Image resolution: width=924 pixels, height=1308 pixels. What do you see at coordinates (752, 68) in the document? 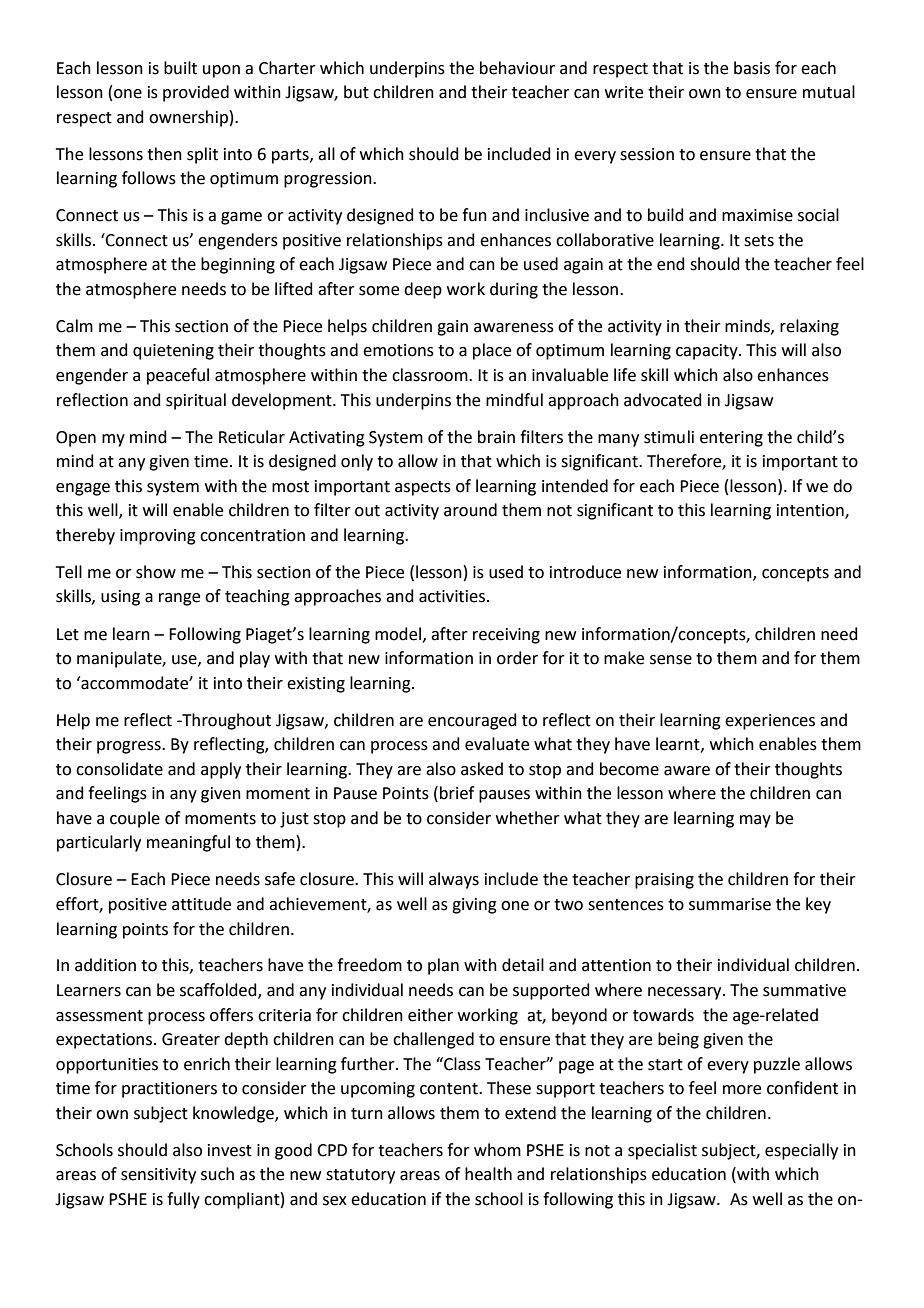
I see `basis` at bounding box center [752, 68].
